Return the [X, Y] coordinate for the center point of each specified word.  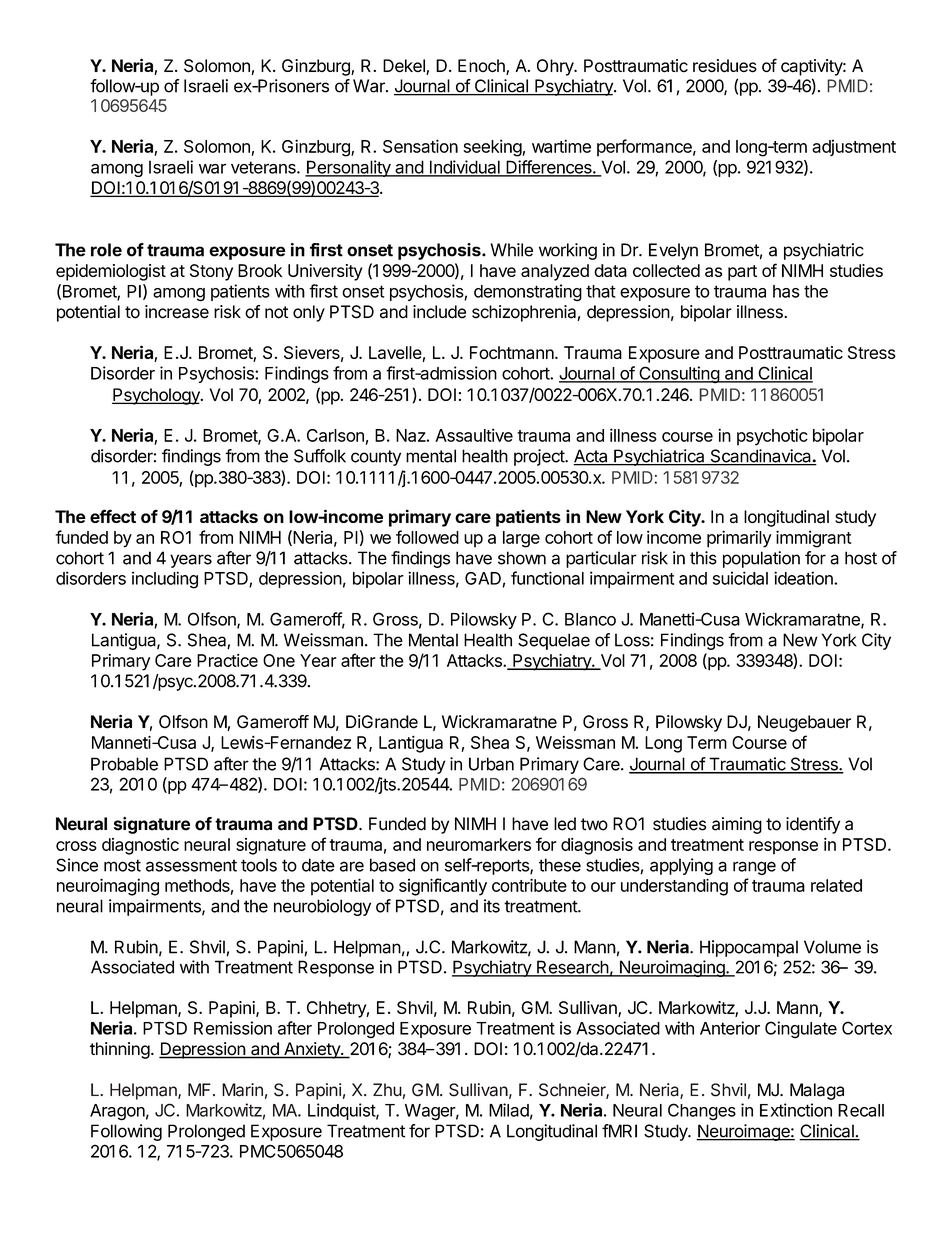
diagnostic [140, 846]
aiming [737, 825]
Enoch [482, 67]
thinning [120, 1050]
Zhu [387, 1090]
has [786, 291]
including [165, 580]
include [439, 312]
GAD [483, 578]
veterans [264, 167]
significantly [443, 887]
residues [725, 66]
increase [177, 312]
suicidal [740, 578]
